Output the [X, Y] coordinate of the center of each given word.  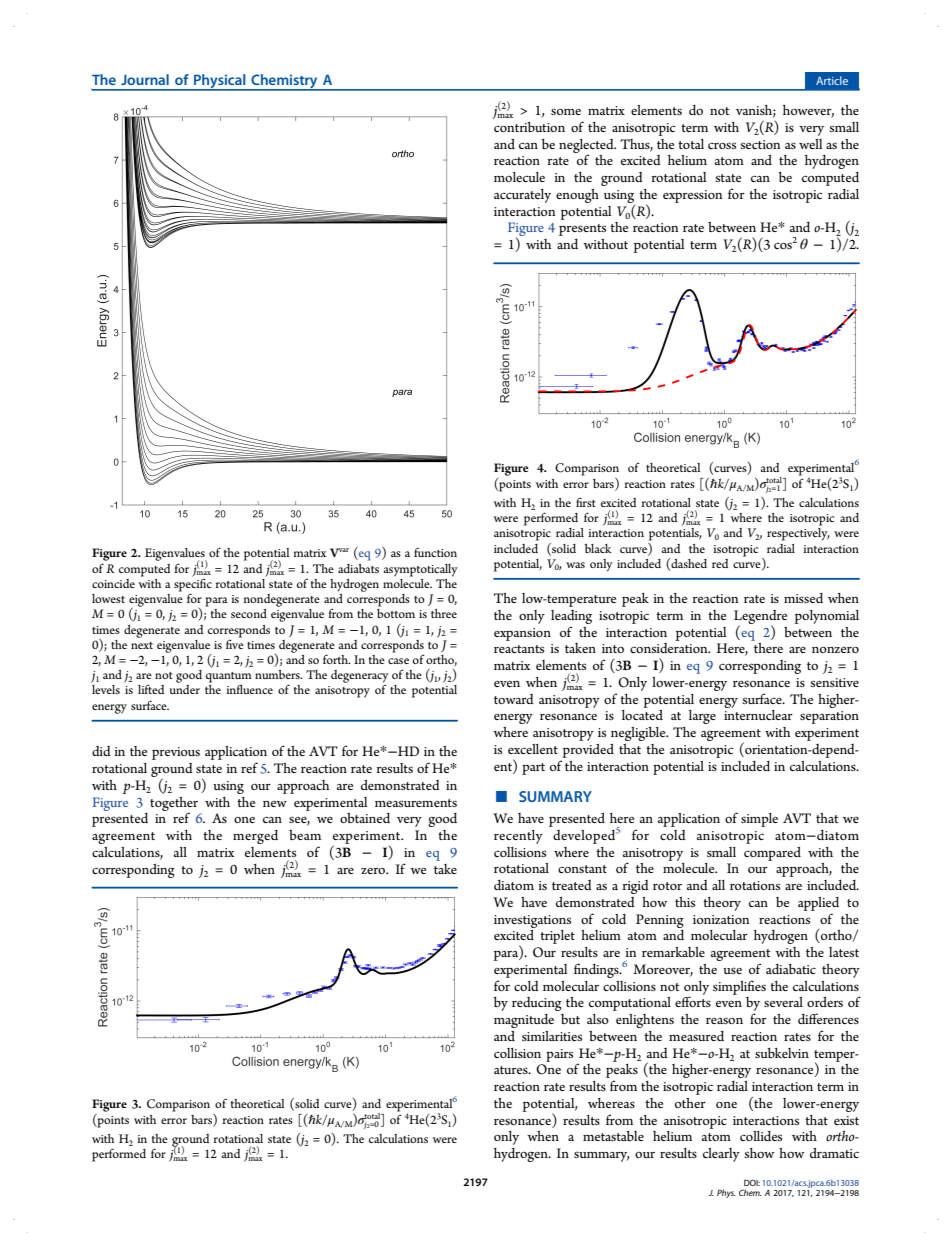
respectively [798, 534]
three [444, 613]
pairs [559, 1055]
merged [255, 837]
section [760, 144]
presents [582, 230]
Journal [145, 79]
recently [518, 837]
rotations [755, 885]
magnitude [524, 1021]
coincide [113, 583]
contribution [529, 127]
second [249, 613]
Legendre [760, 618]
